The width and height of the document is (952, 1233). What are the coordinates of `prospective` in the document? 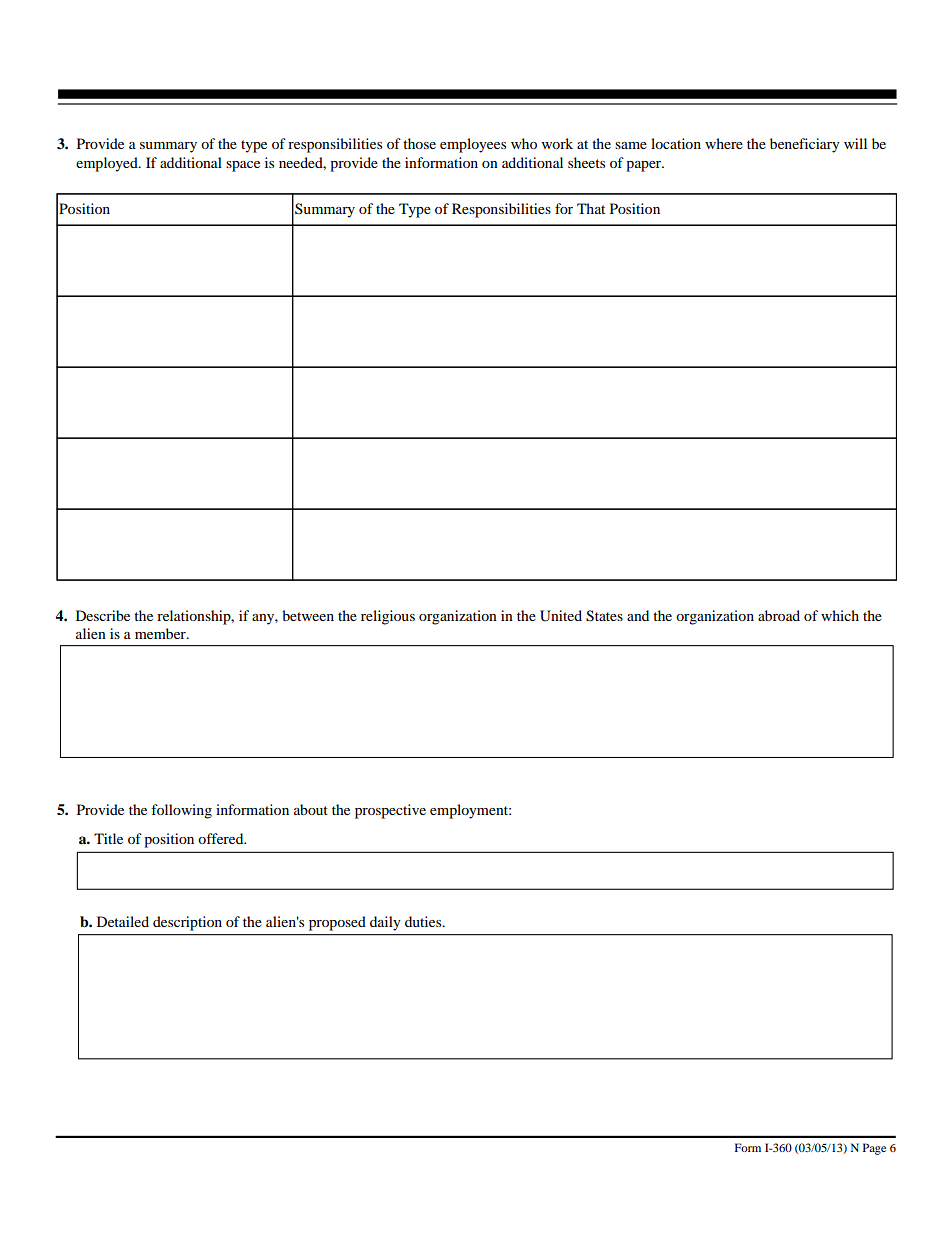 It's located at (390, 811).
